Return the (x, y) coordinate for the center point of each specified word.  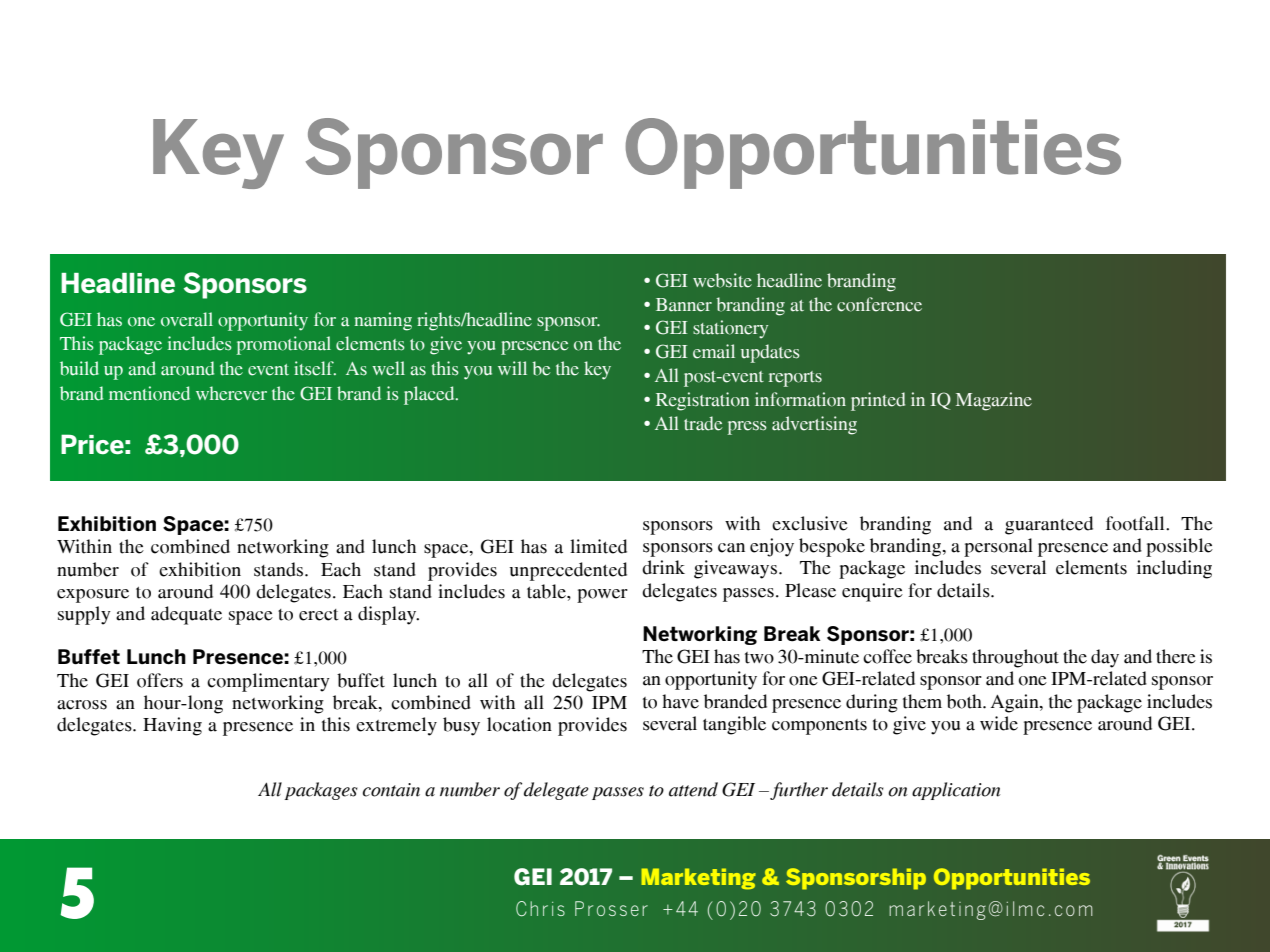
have (680, 701)
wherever (231, 393)
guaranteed (1049, 525)
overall (187, 319)
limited (598, 546)
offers (160, 680)
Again (1016, 703)
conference (879, 304)
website (722, 280)
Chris (540, 909)
